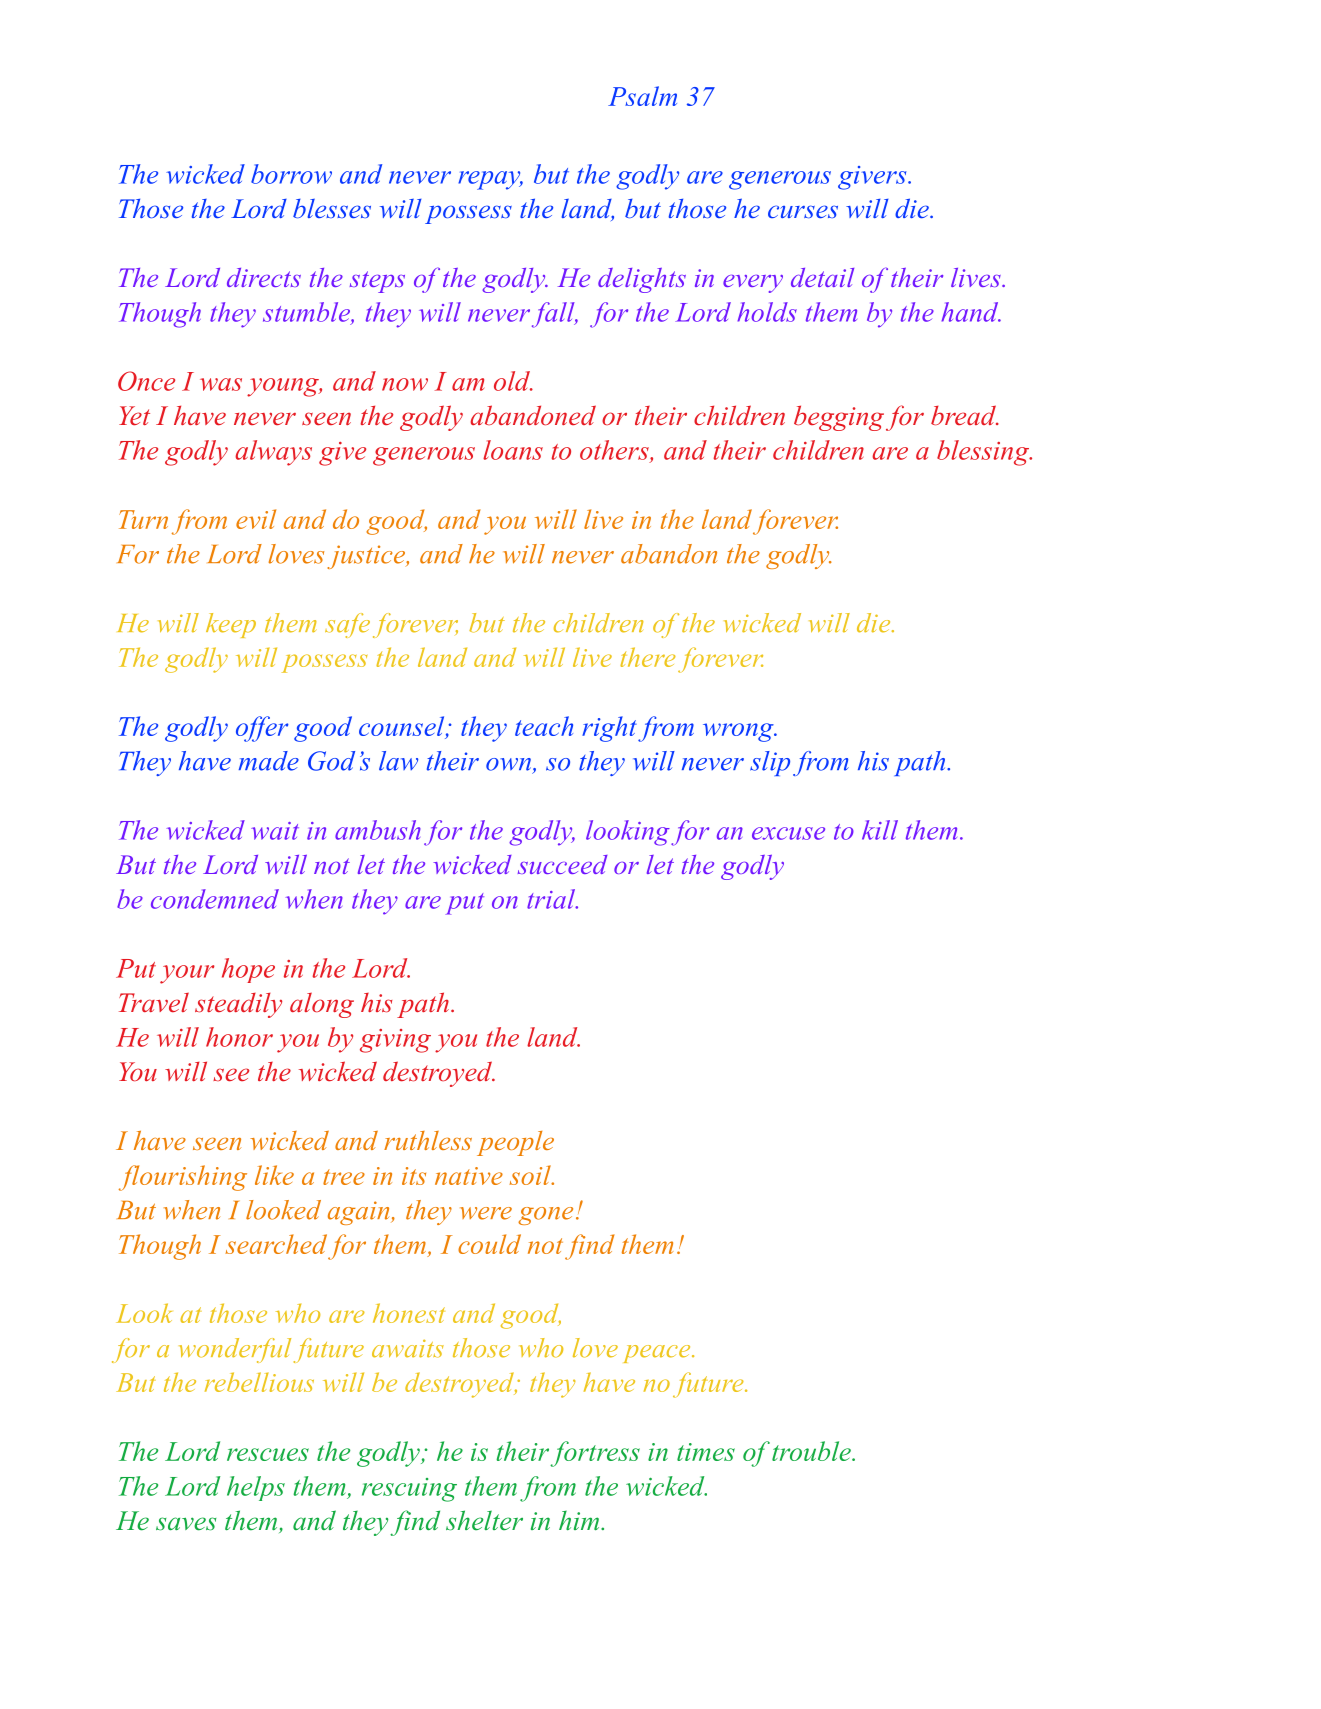 The image size is (1321, 1709). What do you see at coordinates (803, 211) in the image?
I see `curses` at bounding box center [803, 211].
